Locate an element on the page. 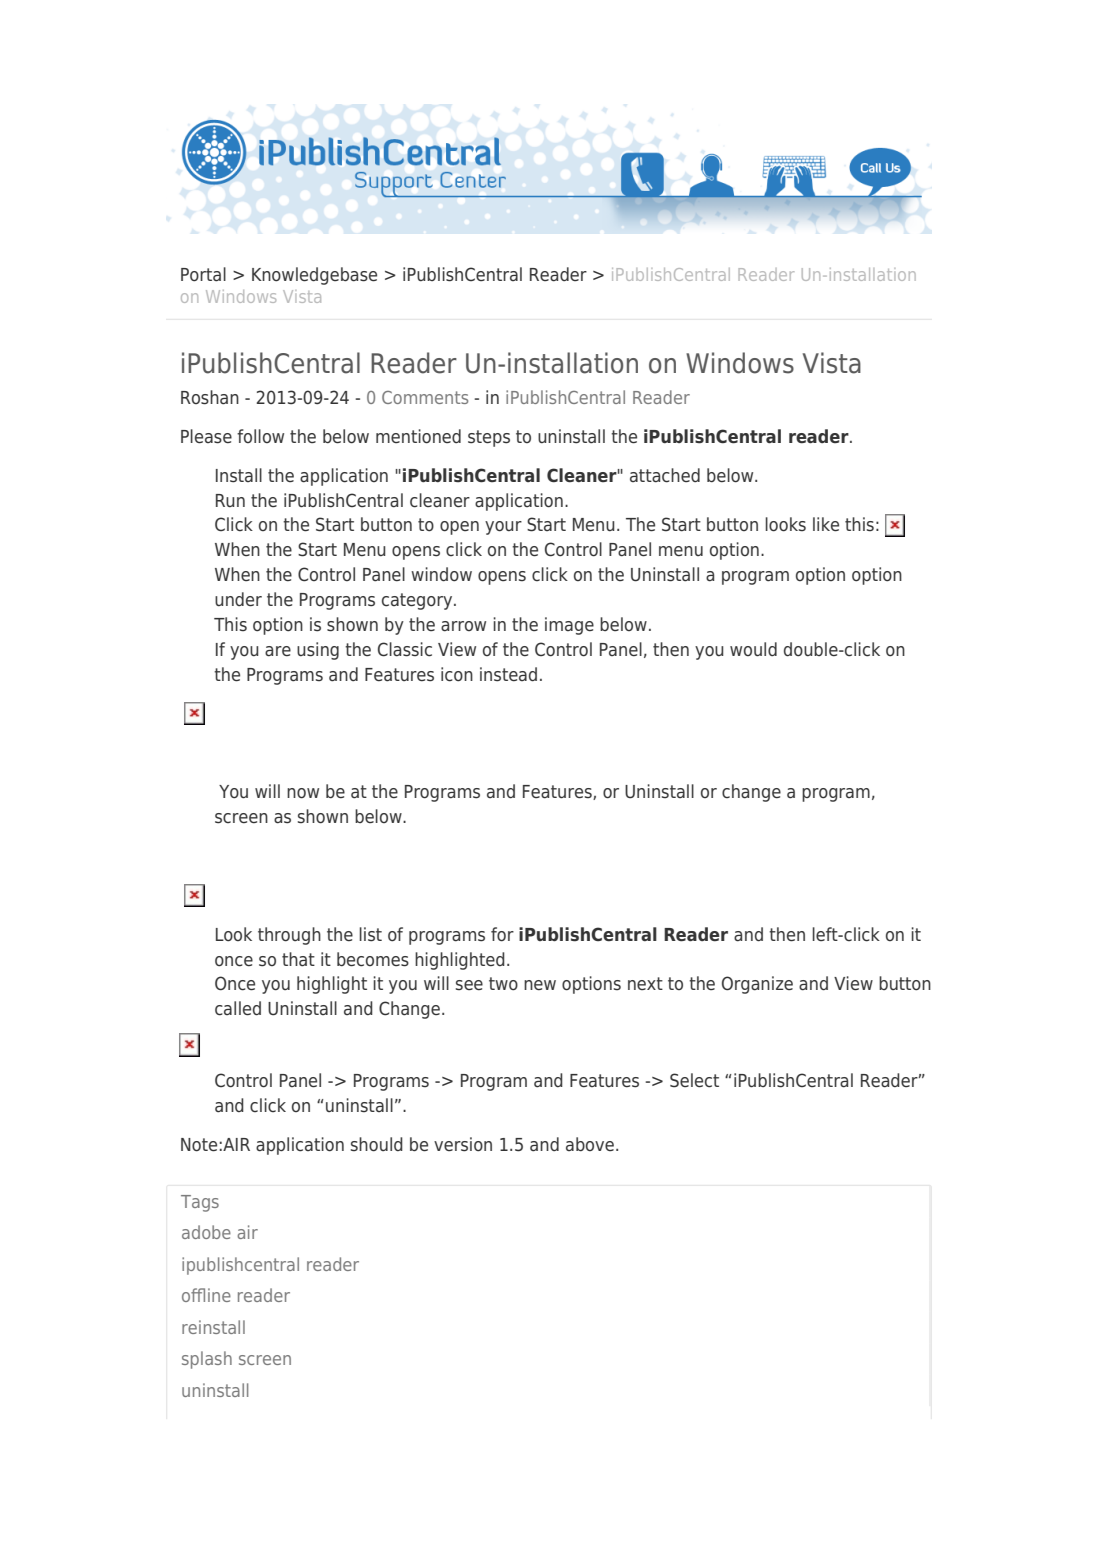  splash is located at coordinates (207, 1360).
